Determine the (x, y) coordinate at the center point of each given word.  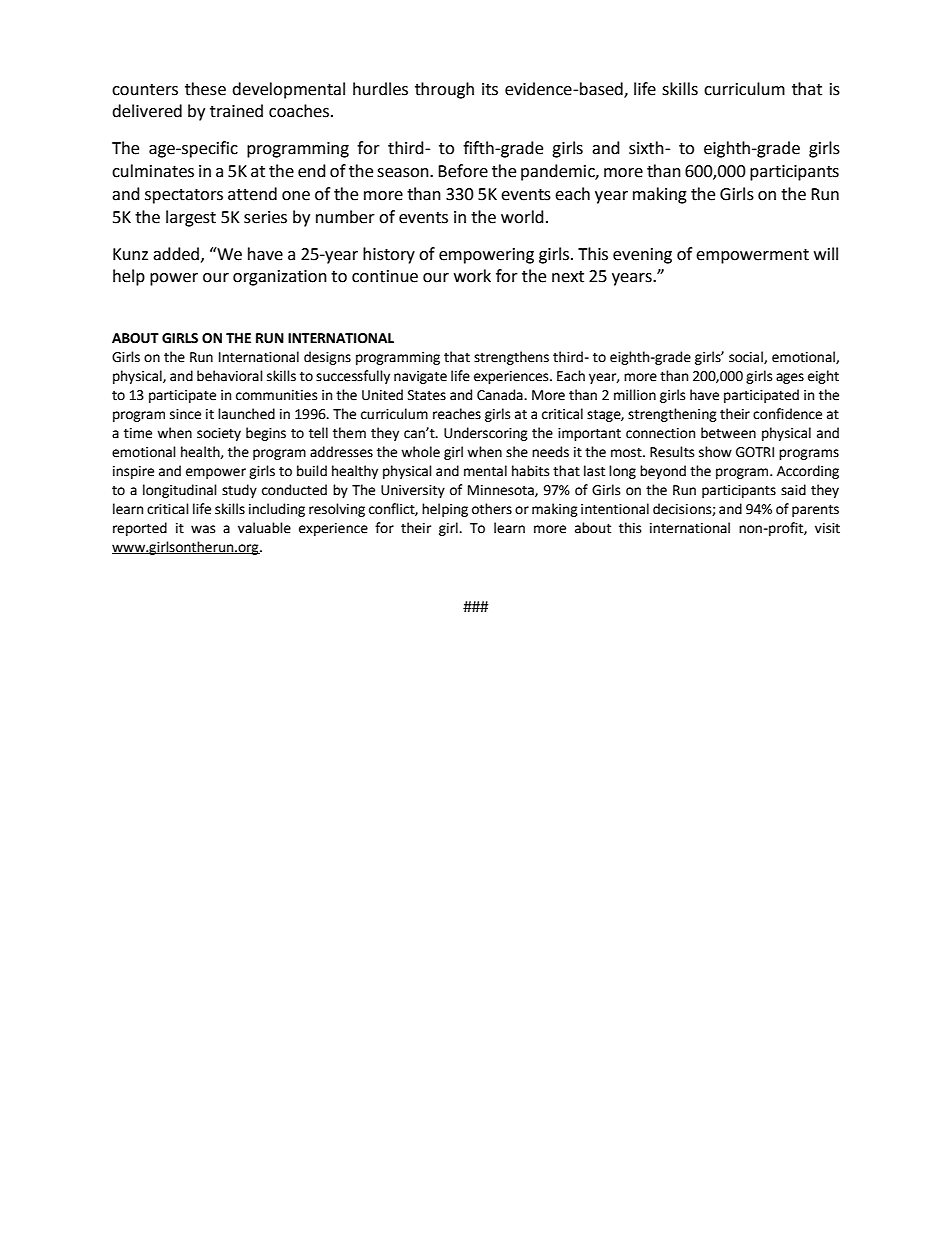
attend (252, 194)
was (203, 529)
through (444, 90)
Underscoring (486, 434)
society (219, 434)
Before (463, 171)
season (404, 173)
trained (236, 111)
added (177, 254)
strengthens (511, 358)
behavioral (230, 376)
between (728, 433)
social (747, 357)
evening (642, 256)
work (472, 276)
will (826, 253)
